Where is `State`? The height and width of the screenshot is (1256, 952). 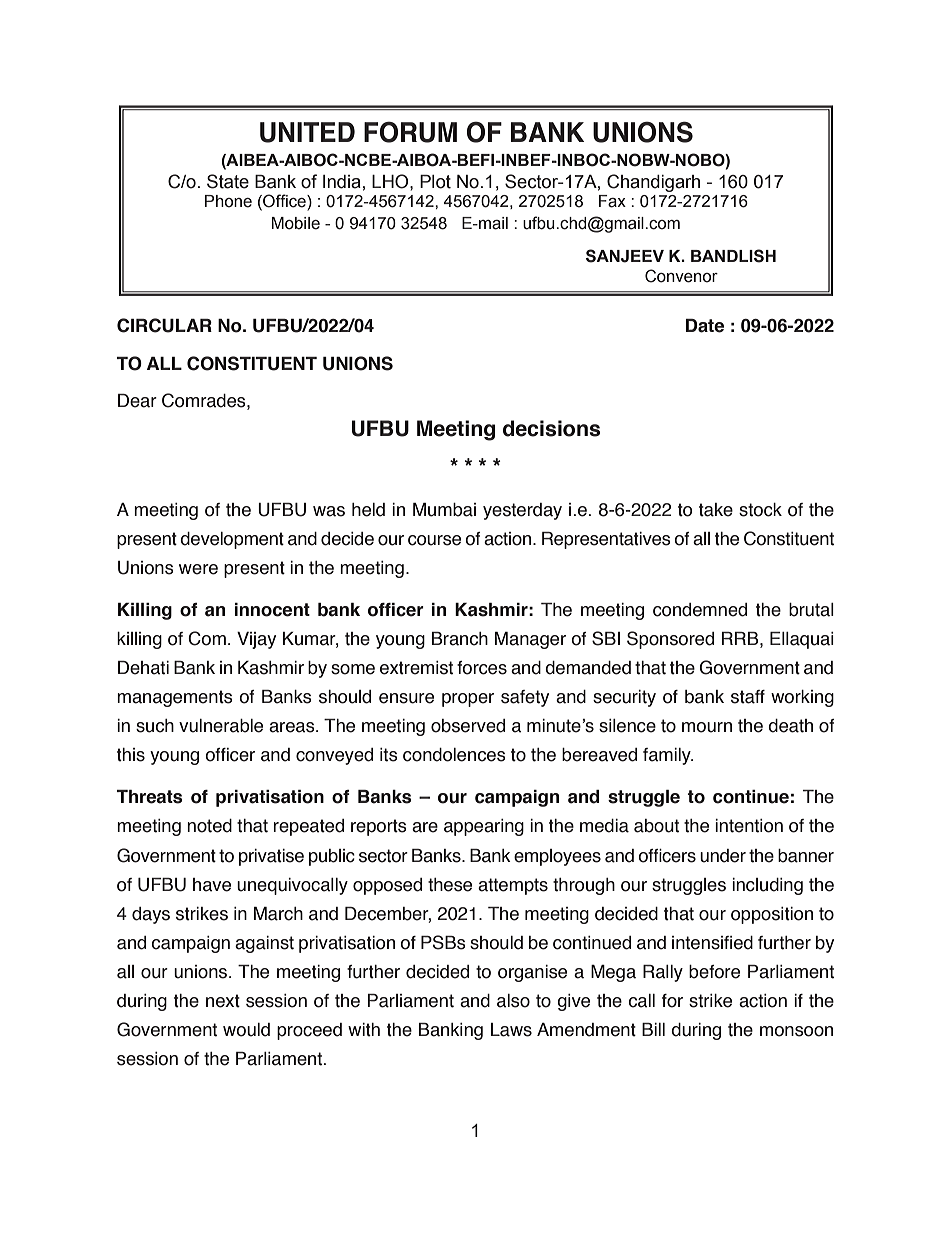
State is located at coordinates (228, 181).
